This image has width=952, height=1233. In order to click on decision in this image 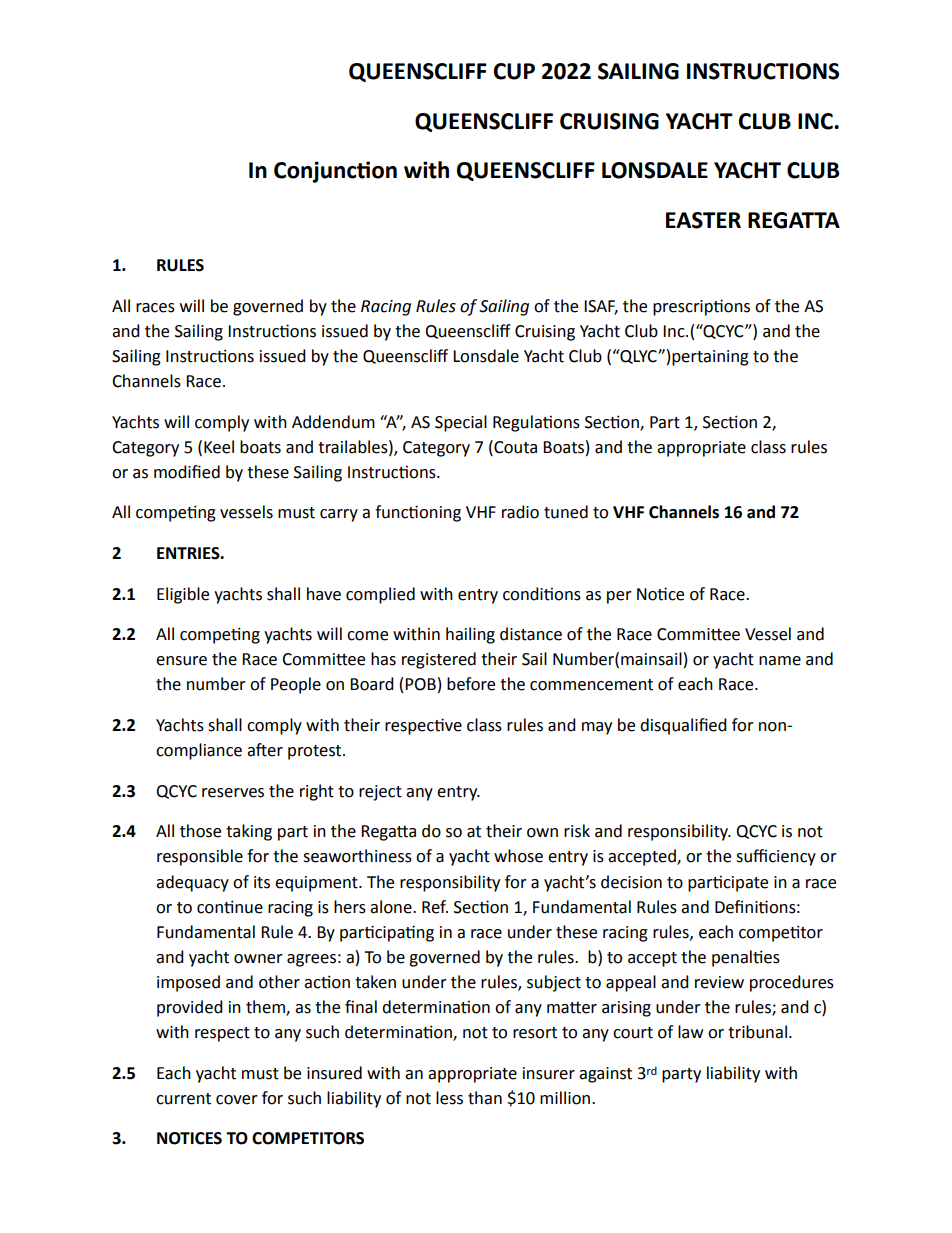, I will do `click(631, 882)`.
